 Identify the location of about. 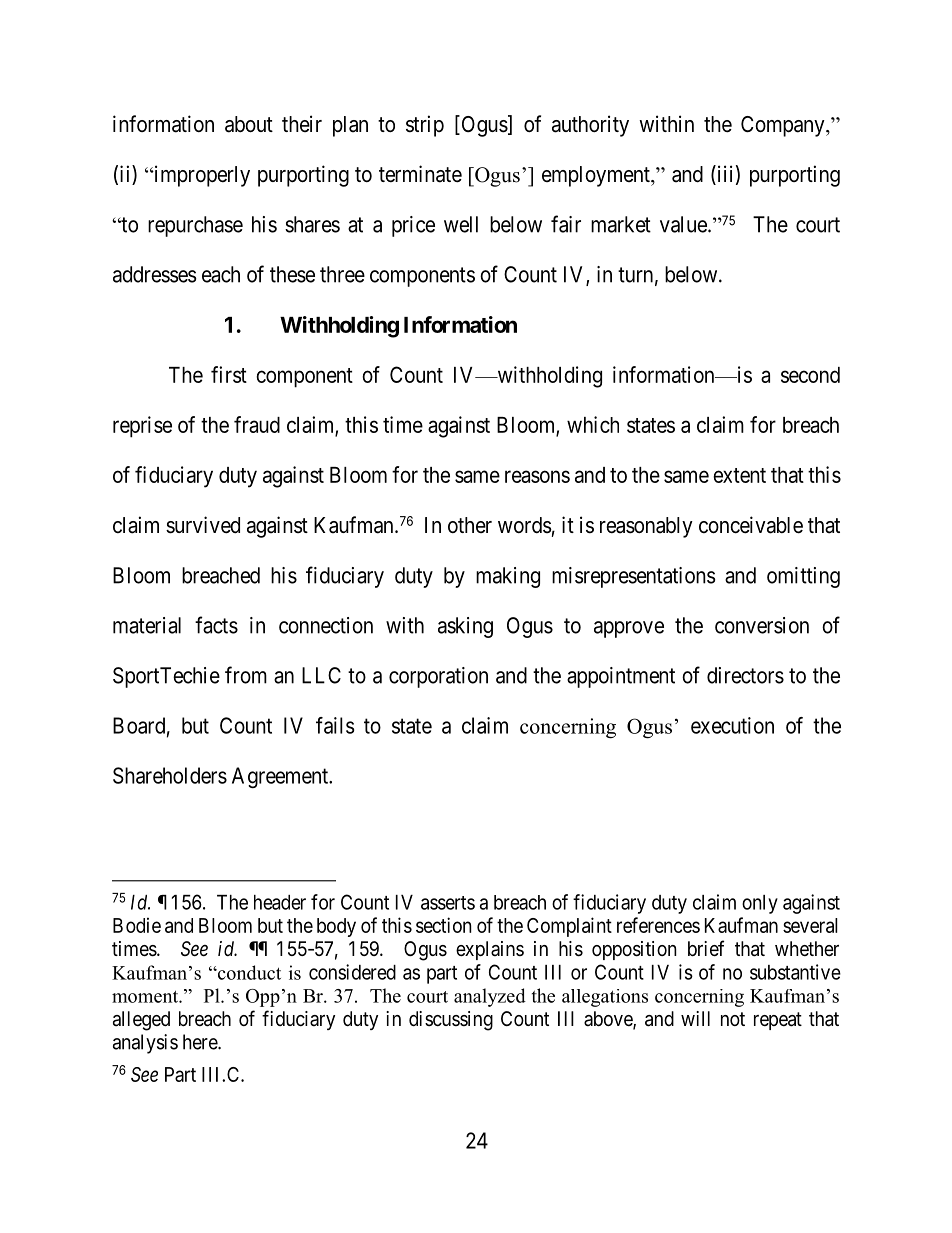
(249, 124).
